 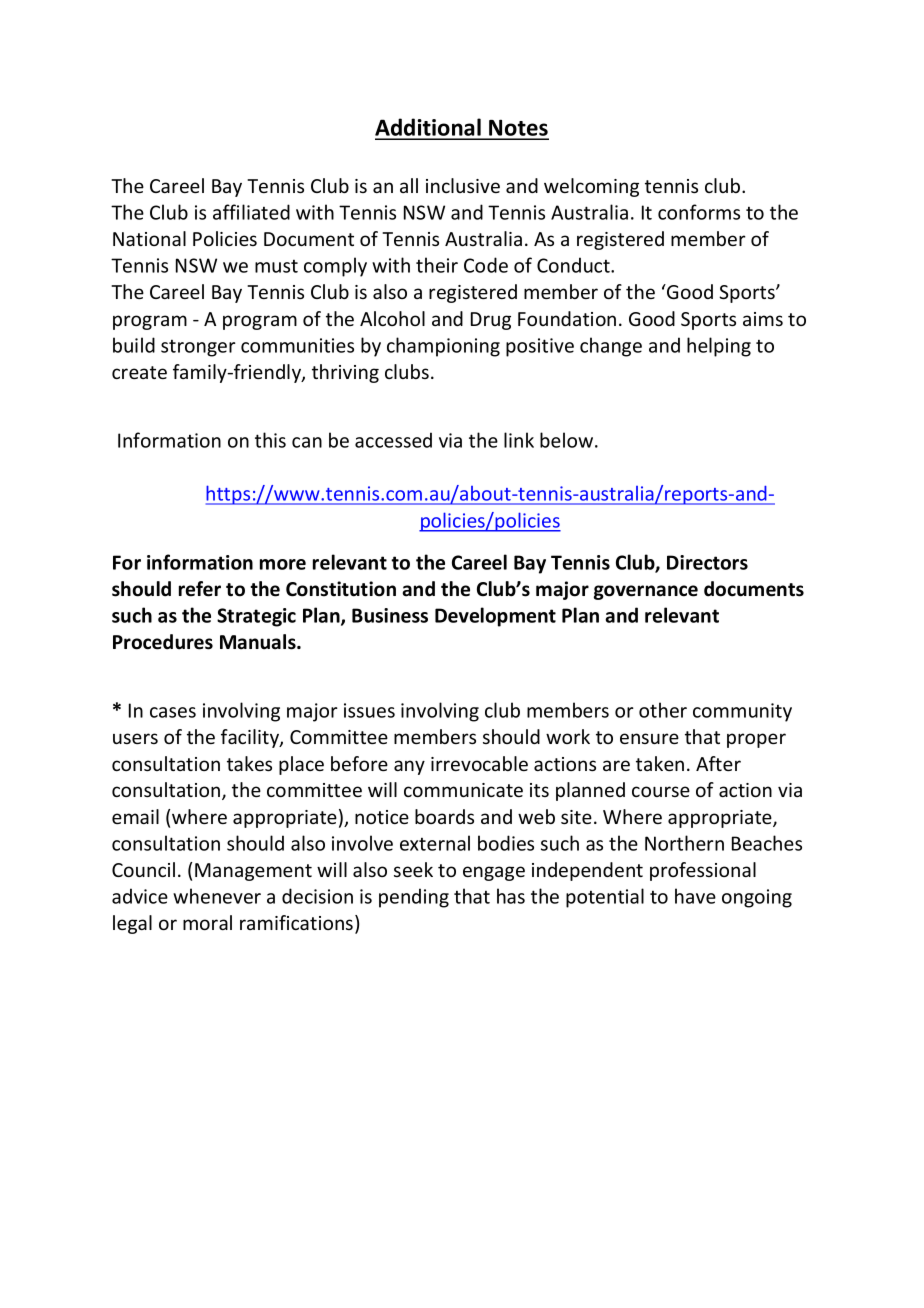 I want to click on conforms, so click(x=699, y=212).
